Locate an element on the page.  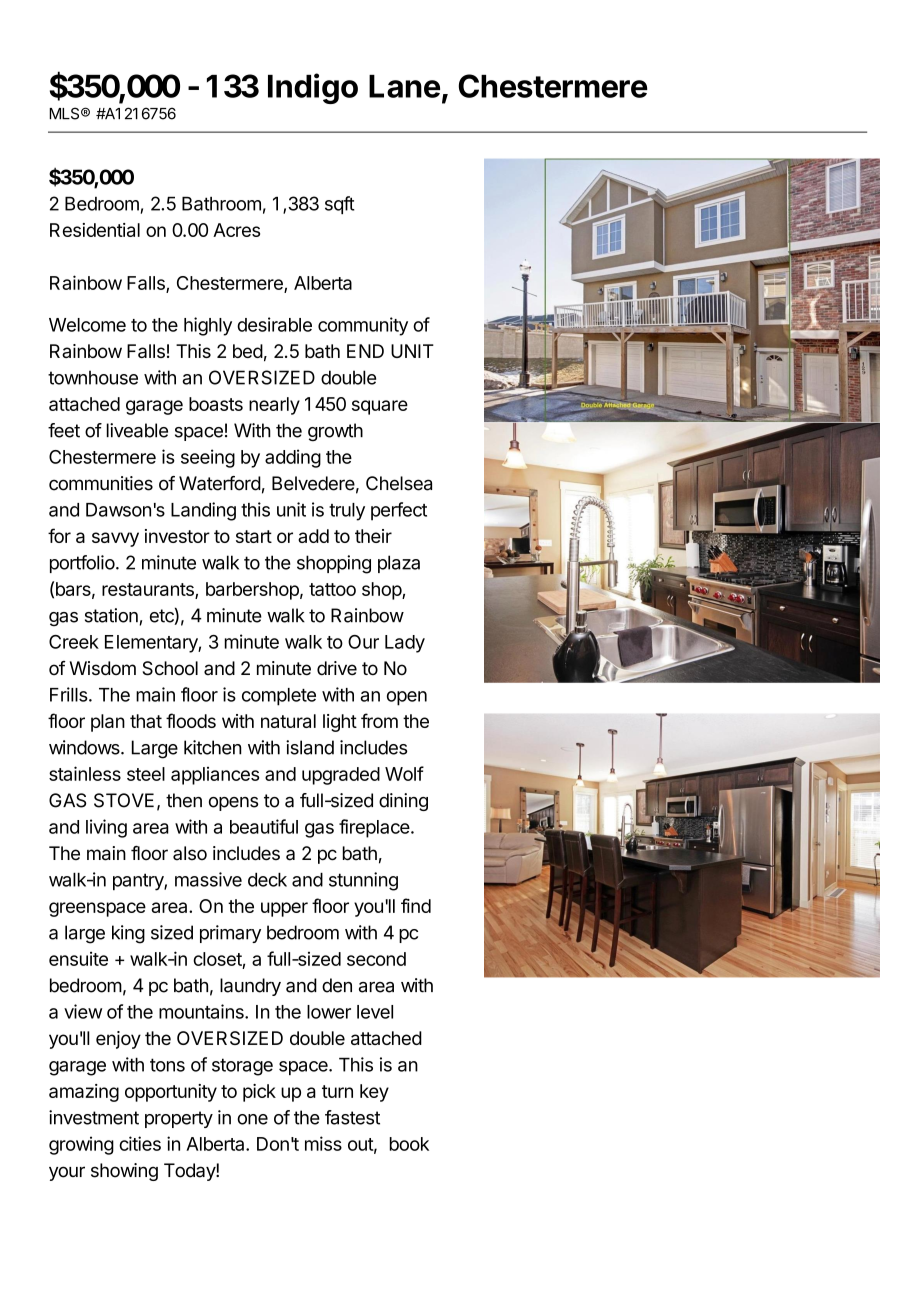
Acres is located at coordinates (236, 230).
